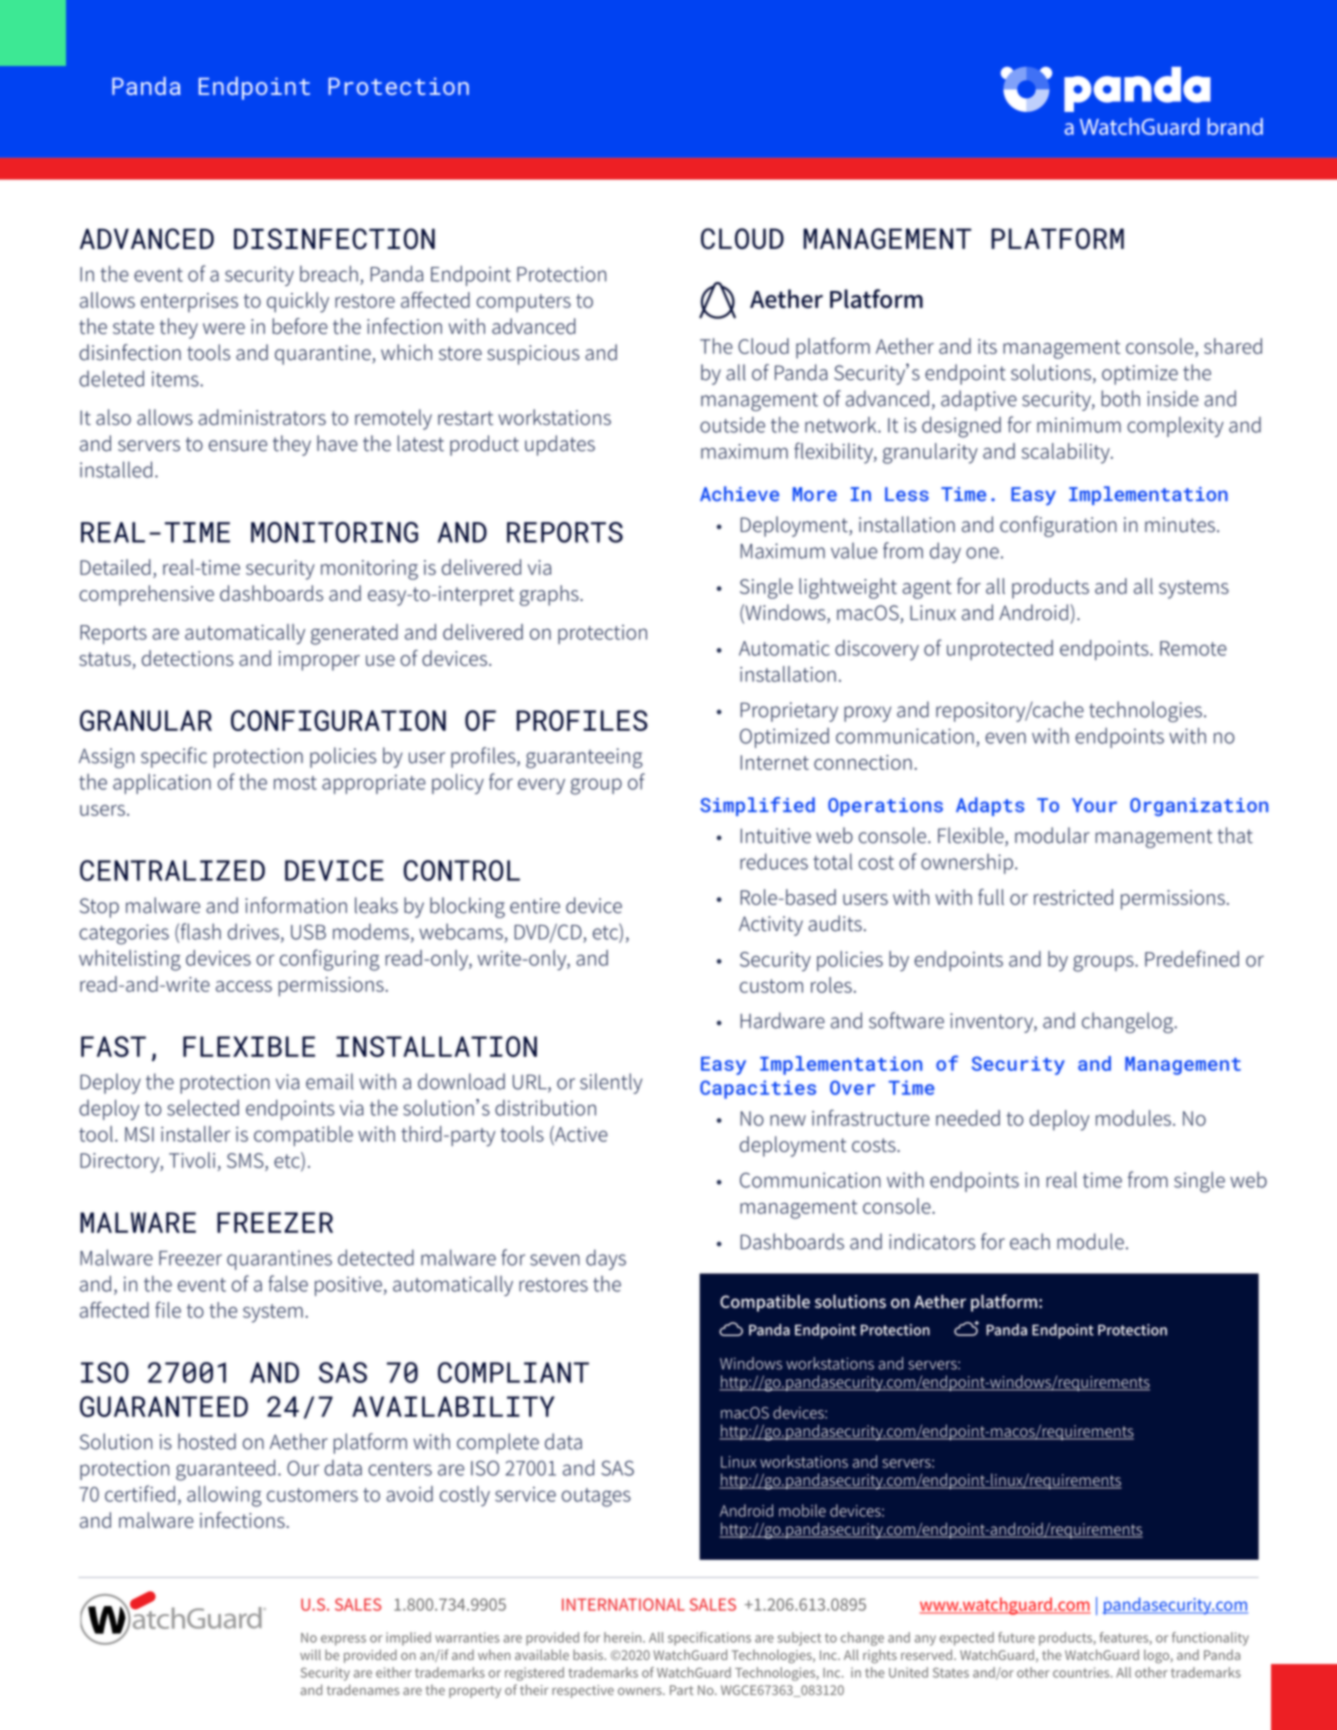  What do you see at coordinates (288, 1283) in the image?
I see `false` at bounding box center [288, 1283].
